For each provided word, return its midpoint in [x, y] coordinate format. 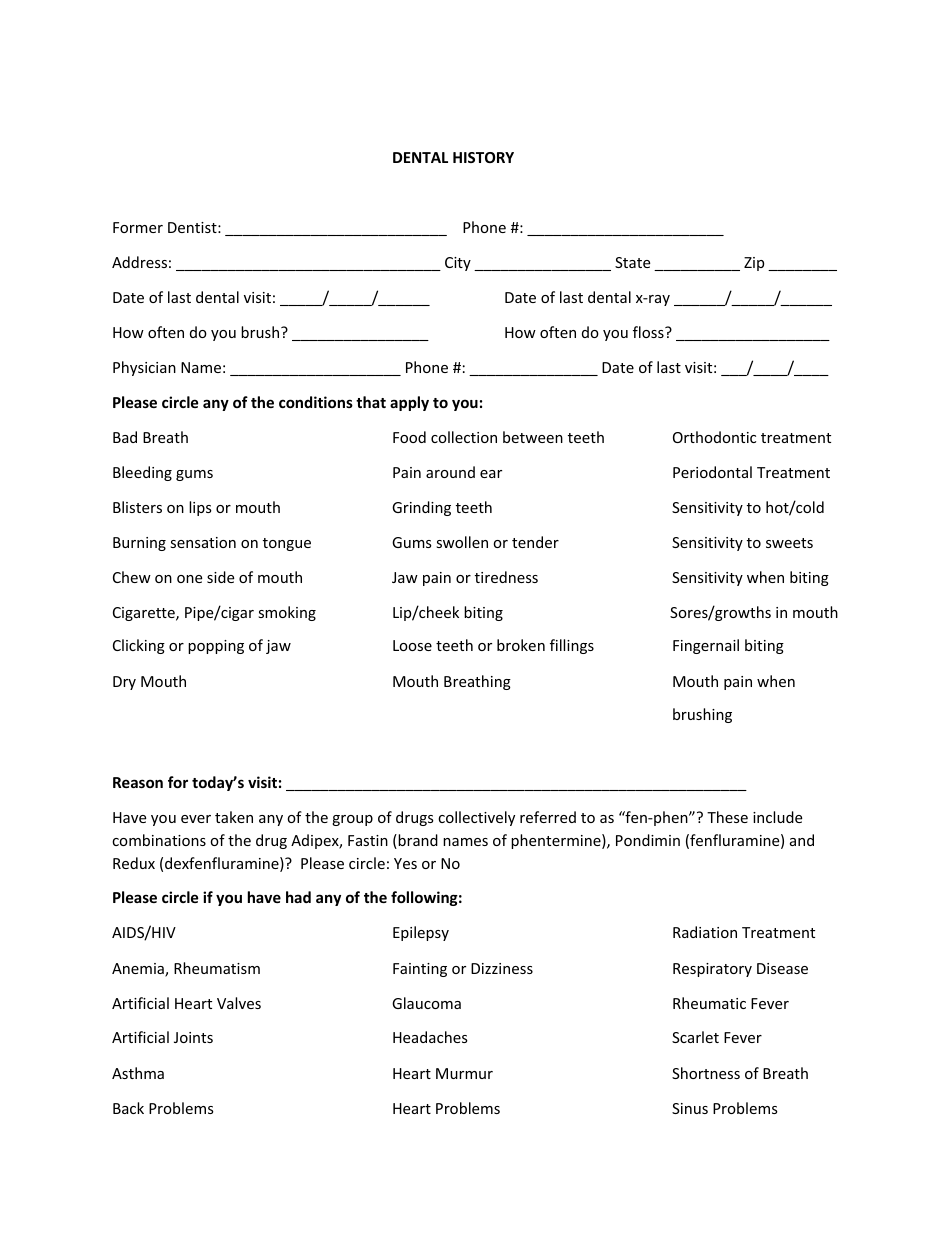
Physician [144, 368]
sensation [203, 542]
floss [649, 332]
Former [138, 227]
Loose [412, 645]
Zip [754, 264]
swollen [462, 542]
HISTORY [483, 157]
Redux [134, 863]
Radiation [705, 932]
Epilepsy [421, 933]
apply [409, 403]
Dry [124, 683]
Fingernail [706, 646]
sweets [789, 543]
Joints [193, 1037]
